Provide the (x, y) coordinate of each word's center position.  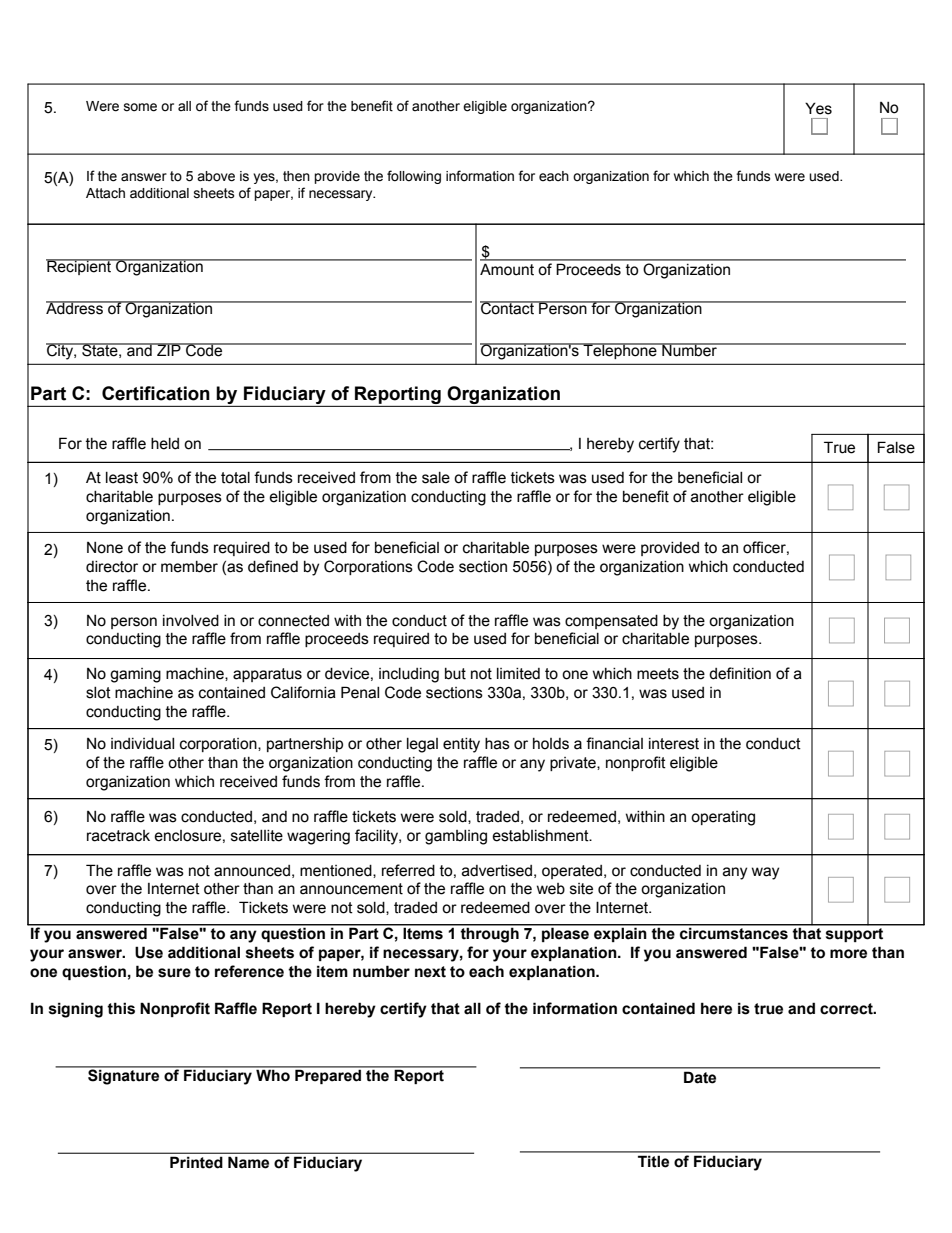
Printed (196, 1162)
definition (740, 673)
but (455, 674)
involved (191, 621)
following (414, 177)
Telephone (620, 351)
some (140, 107)
